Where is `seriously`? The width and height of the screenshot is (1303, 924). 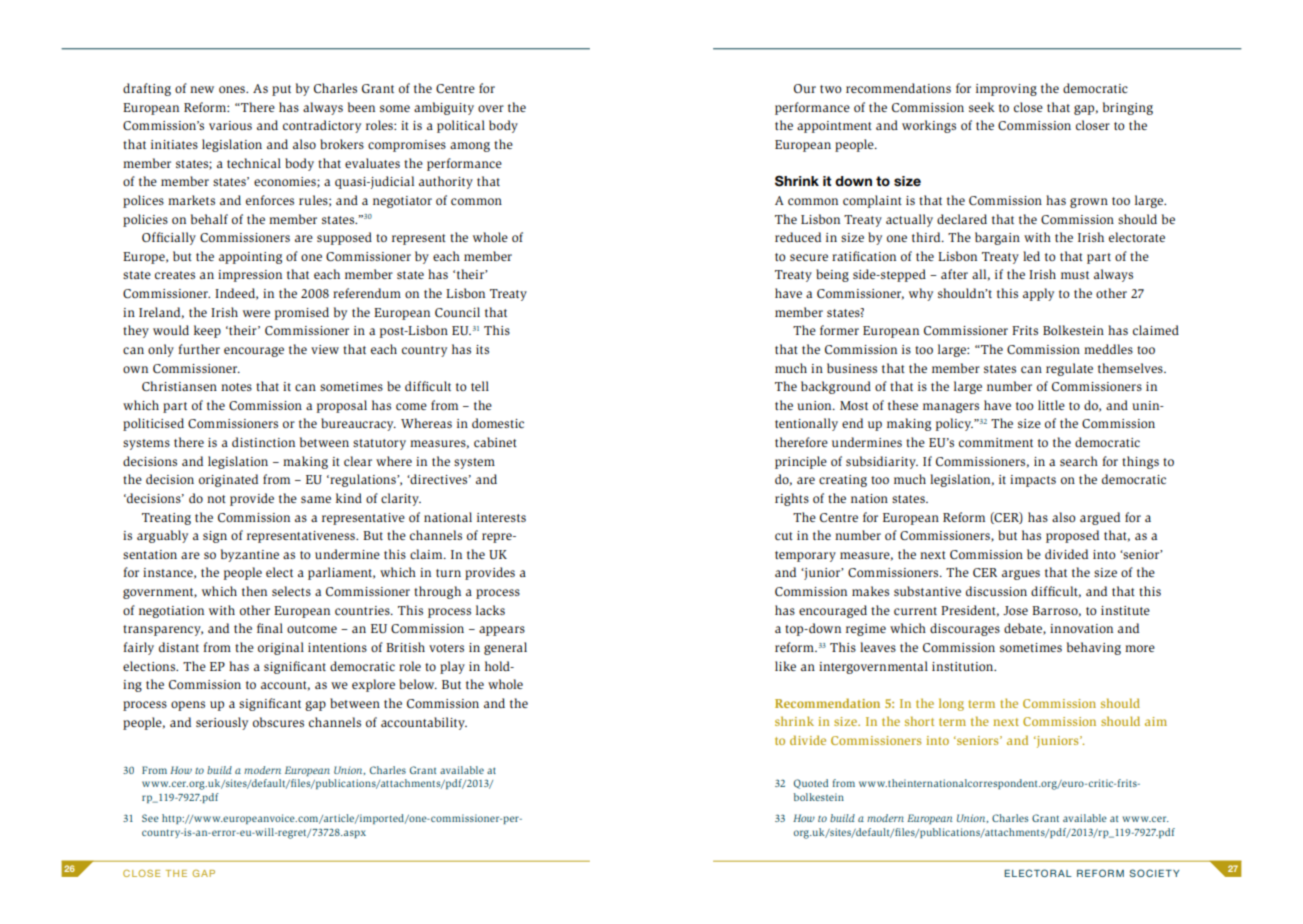 seriously is located at coordinates (222, 723).
